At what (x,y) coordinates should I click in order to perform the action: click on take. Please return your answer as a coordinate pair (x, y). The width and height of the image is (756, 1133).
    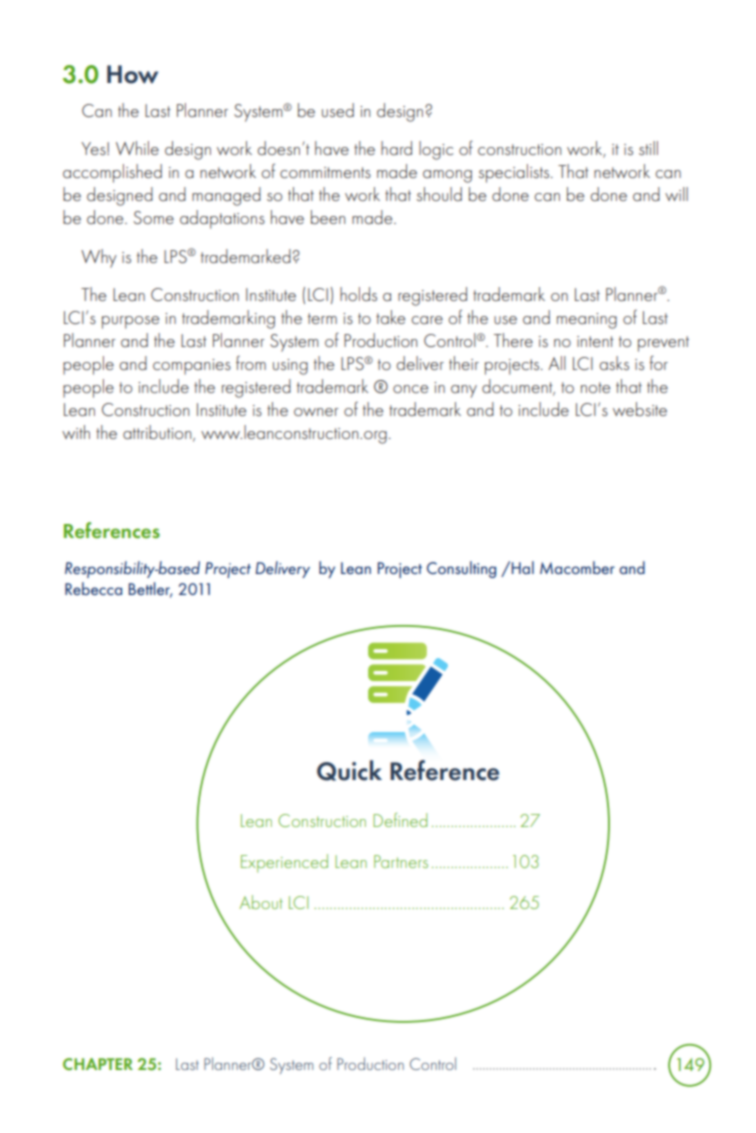
    Looking at the image, I should click on (390, 317).
